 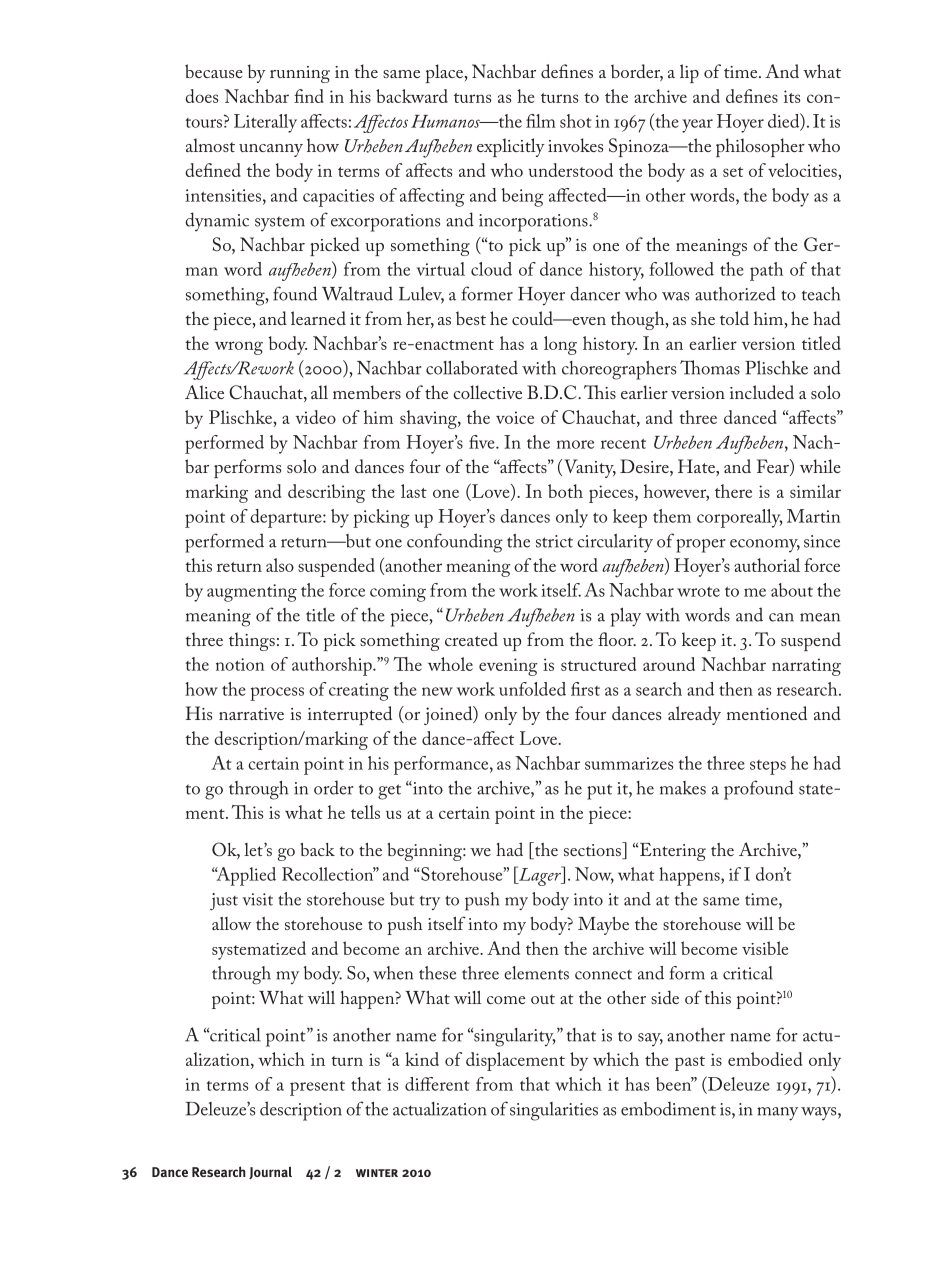 I want to click on wrong, so click(x=239, y=348).
